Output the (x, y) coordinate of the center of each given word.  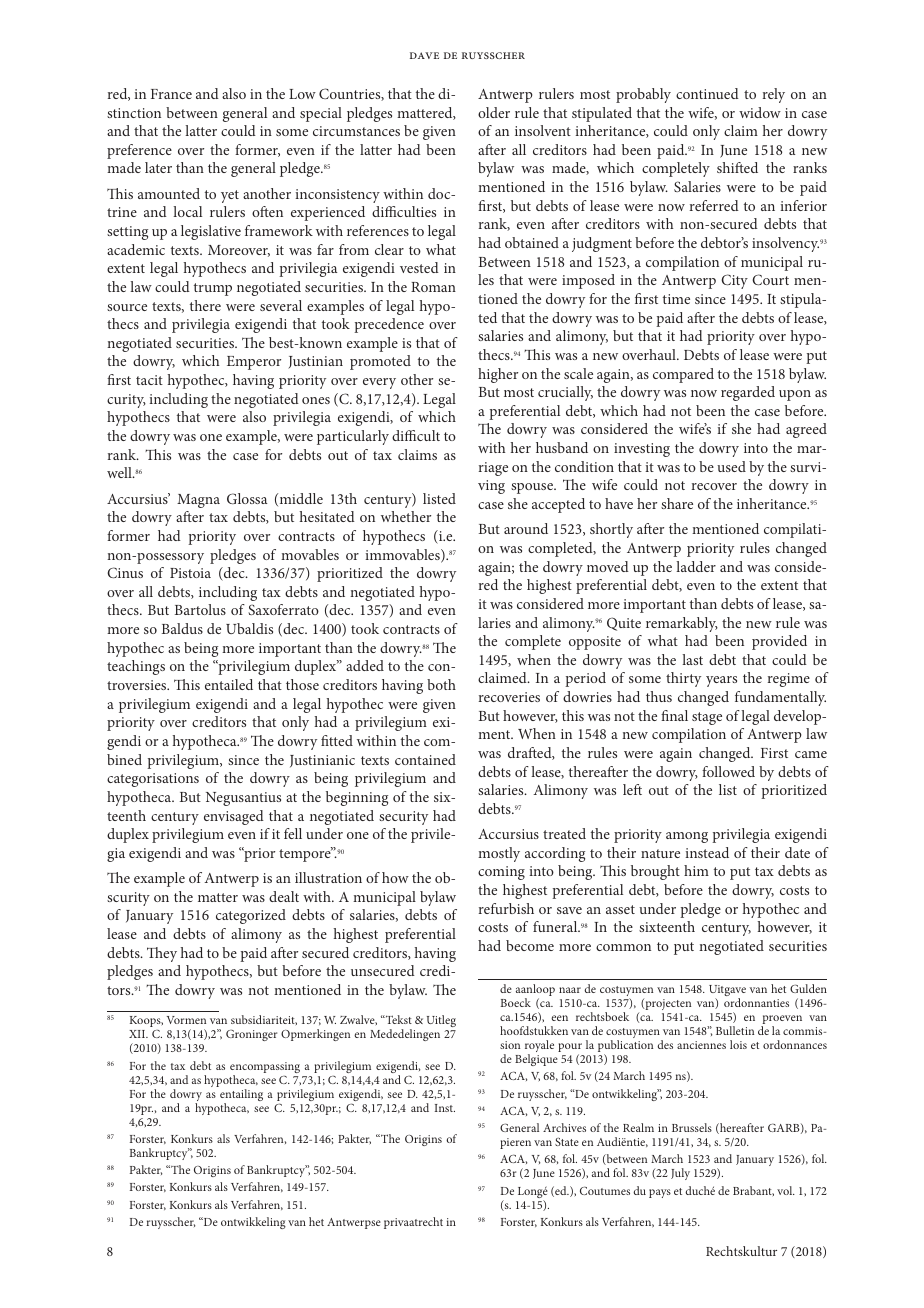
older (494, 112)
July (680, 1174)
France (171, 94)
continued (707, 93)
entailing (241, 1096)
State (567, 1142)
